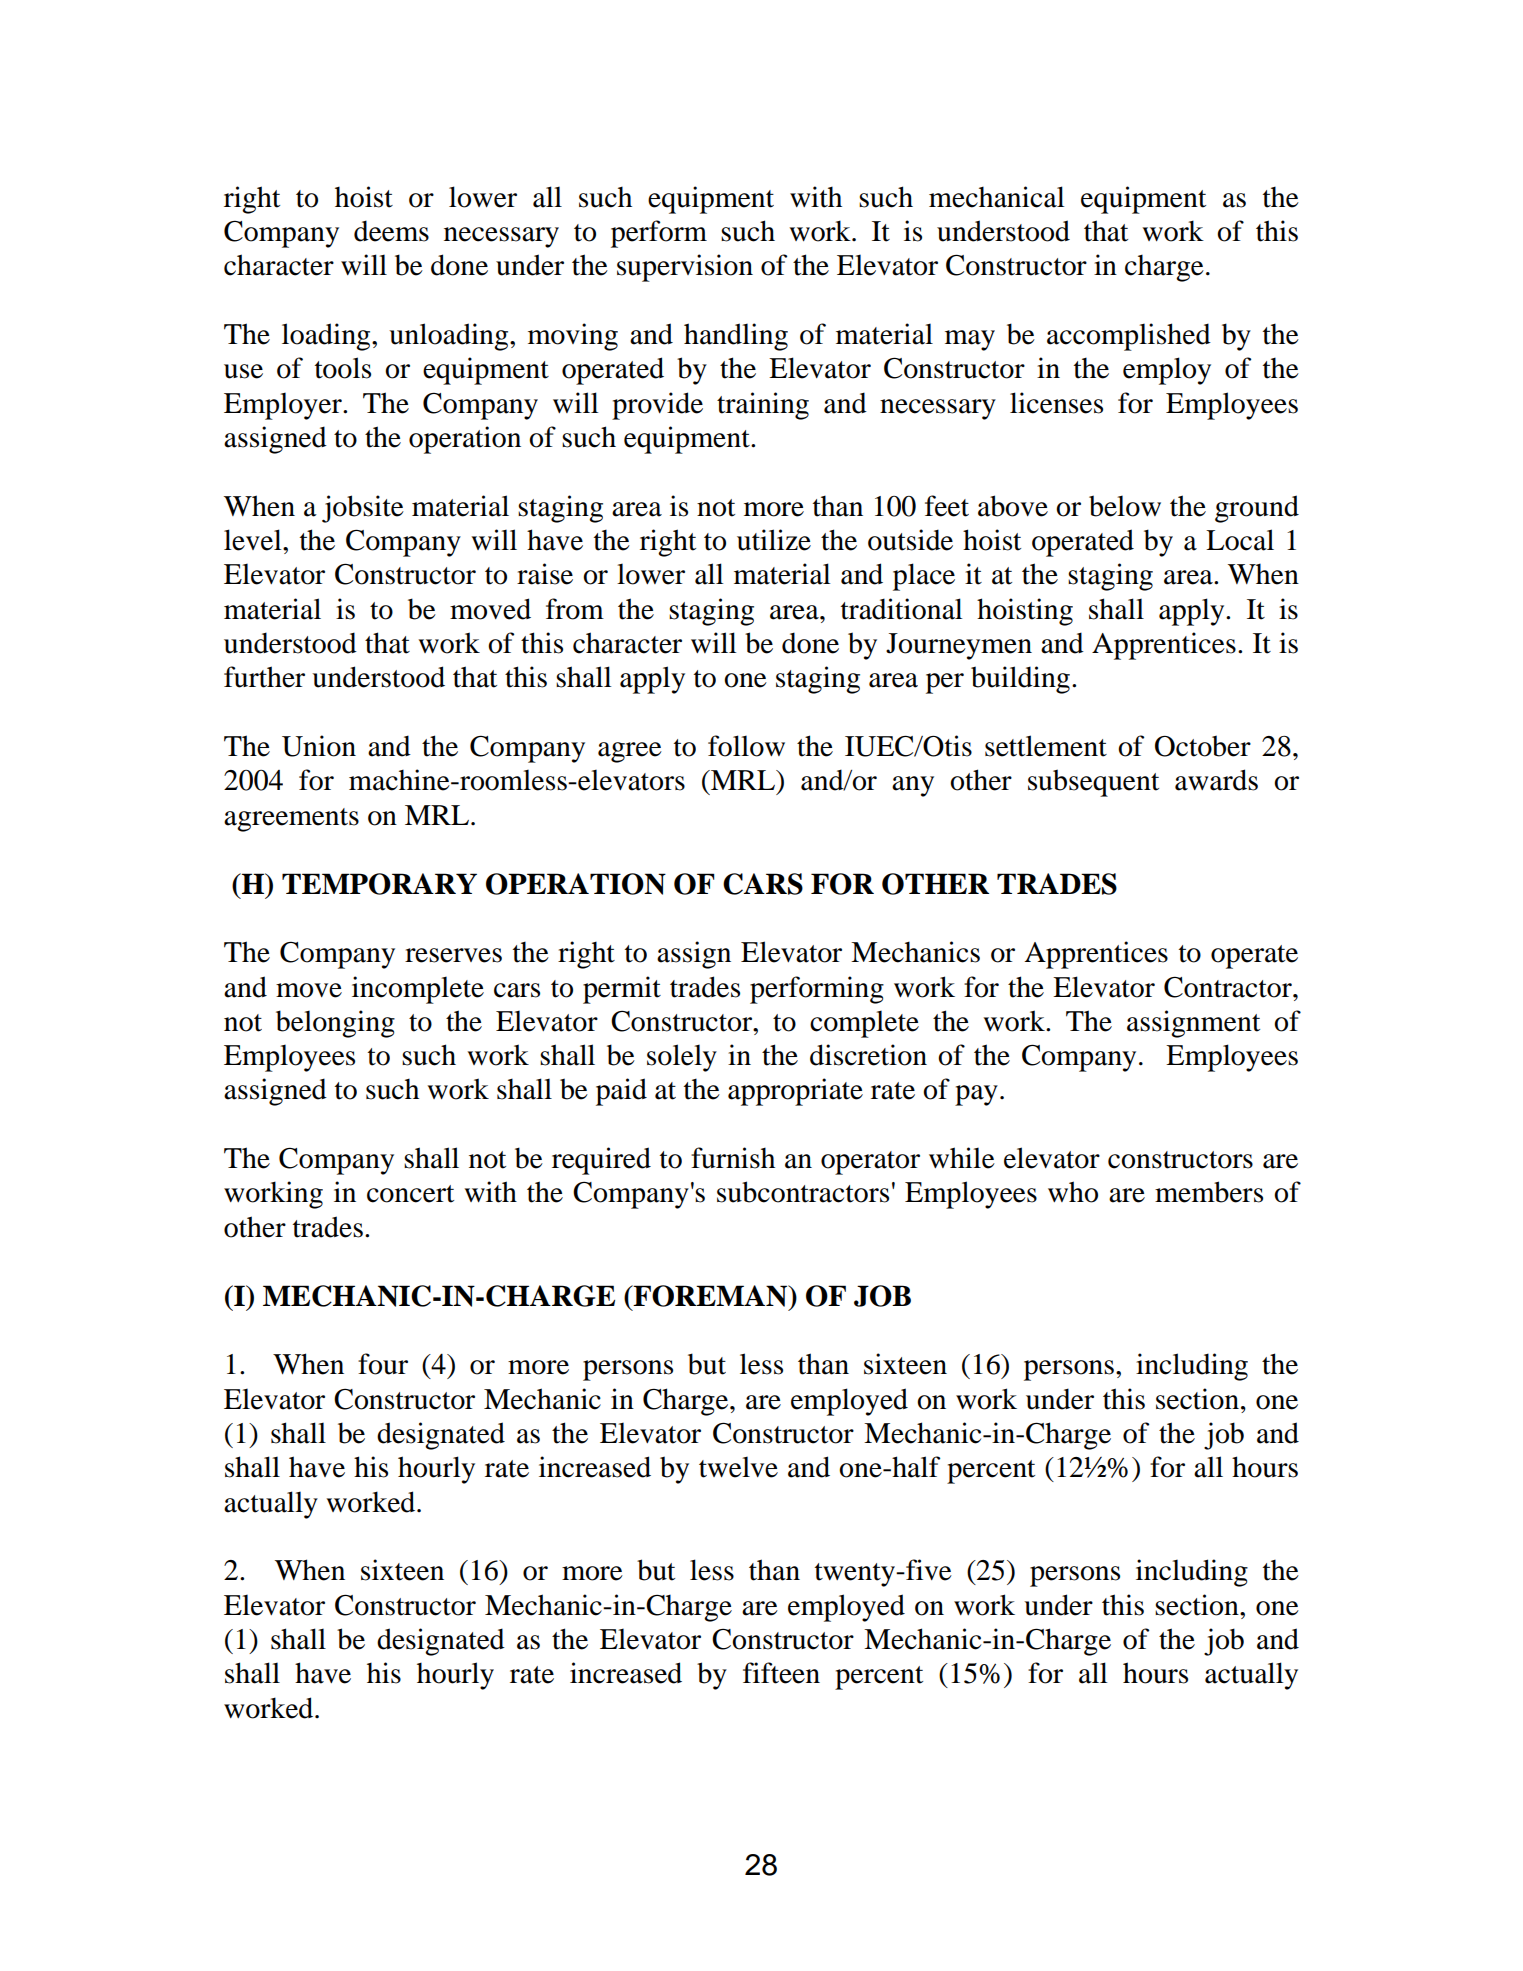  What do you see at coordinates (391, 231) in the image?
I see `deems` at bounding box center [391, 231].
